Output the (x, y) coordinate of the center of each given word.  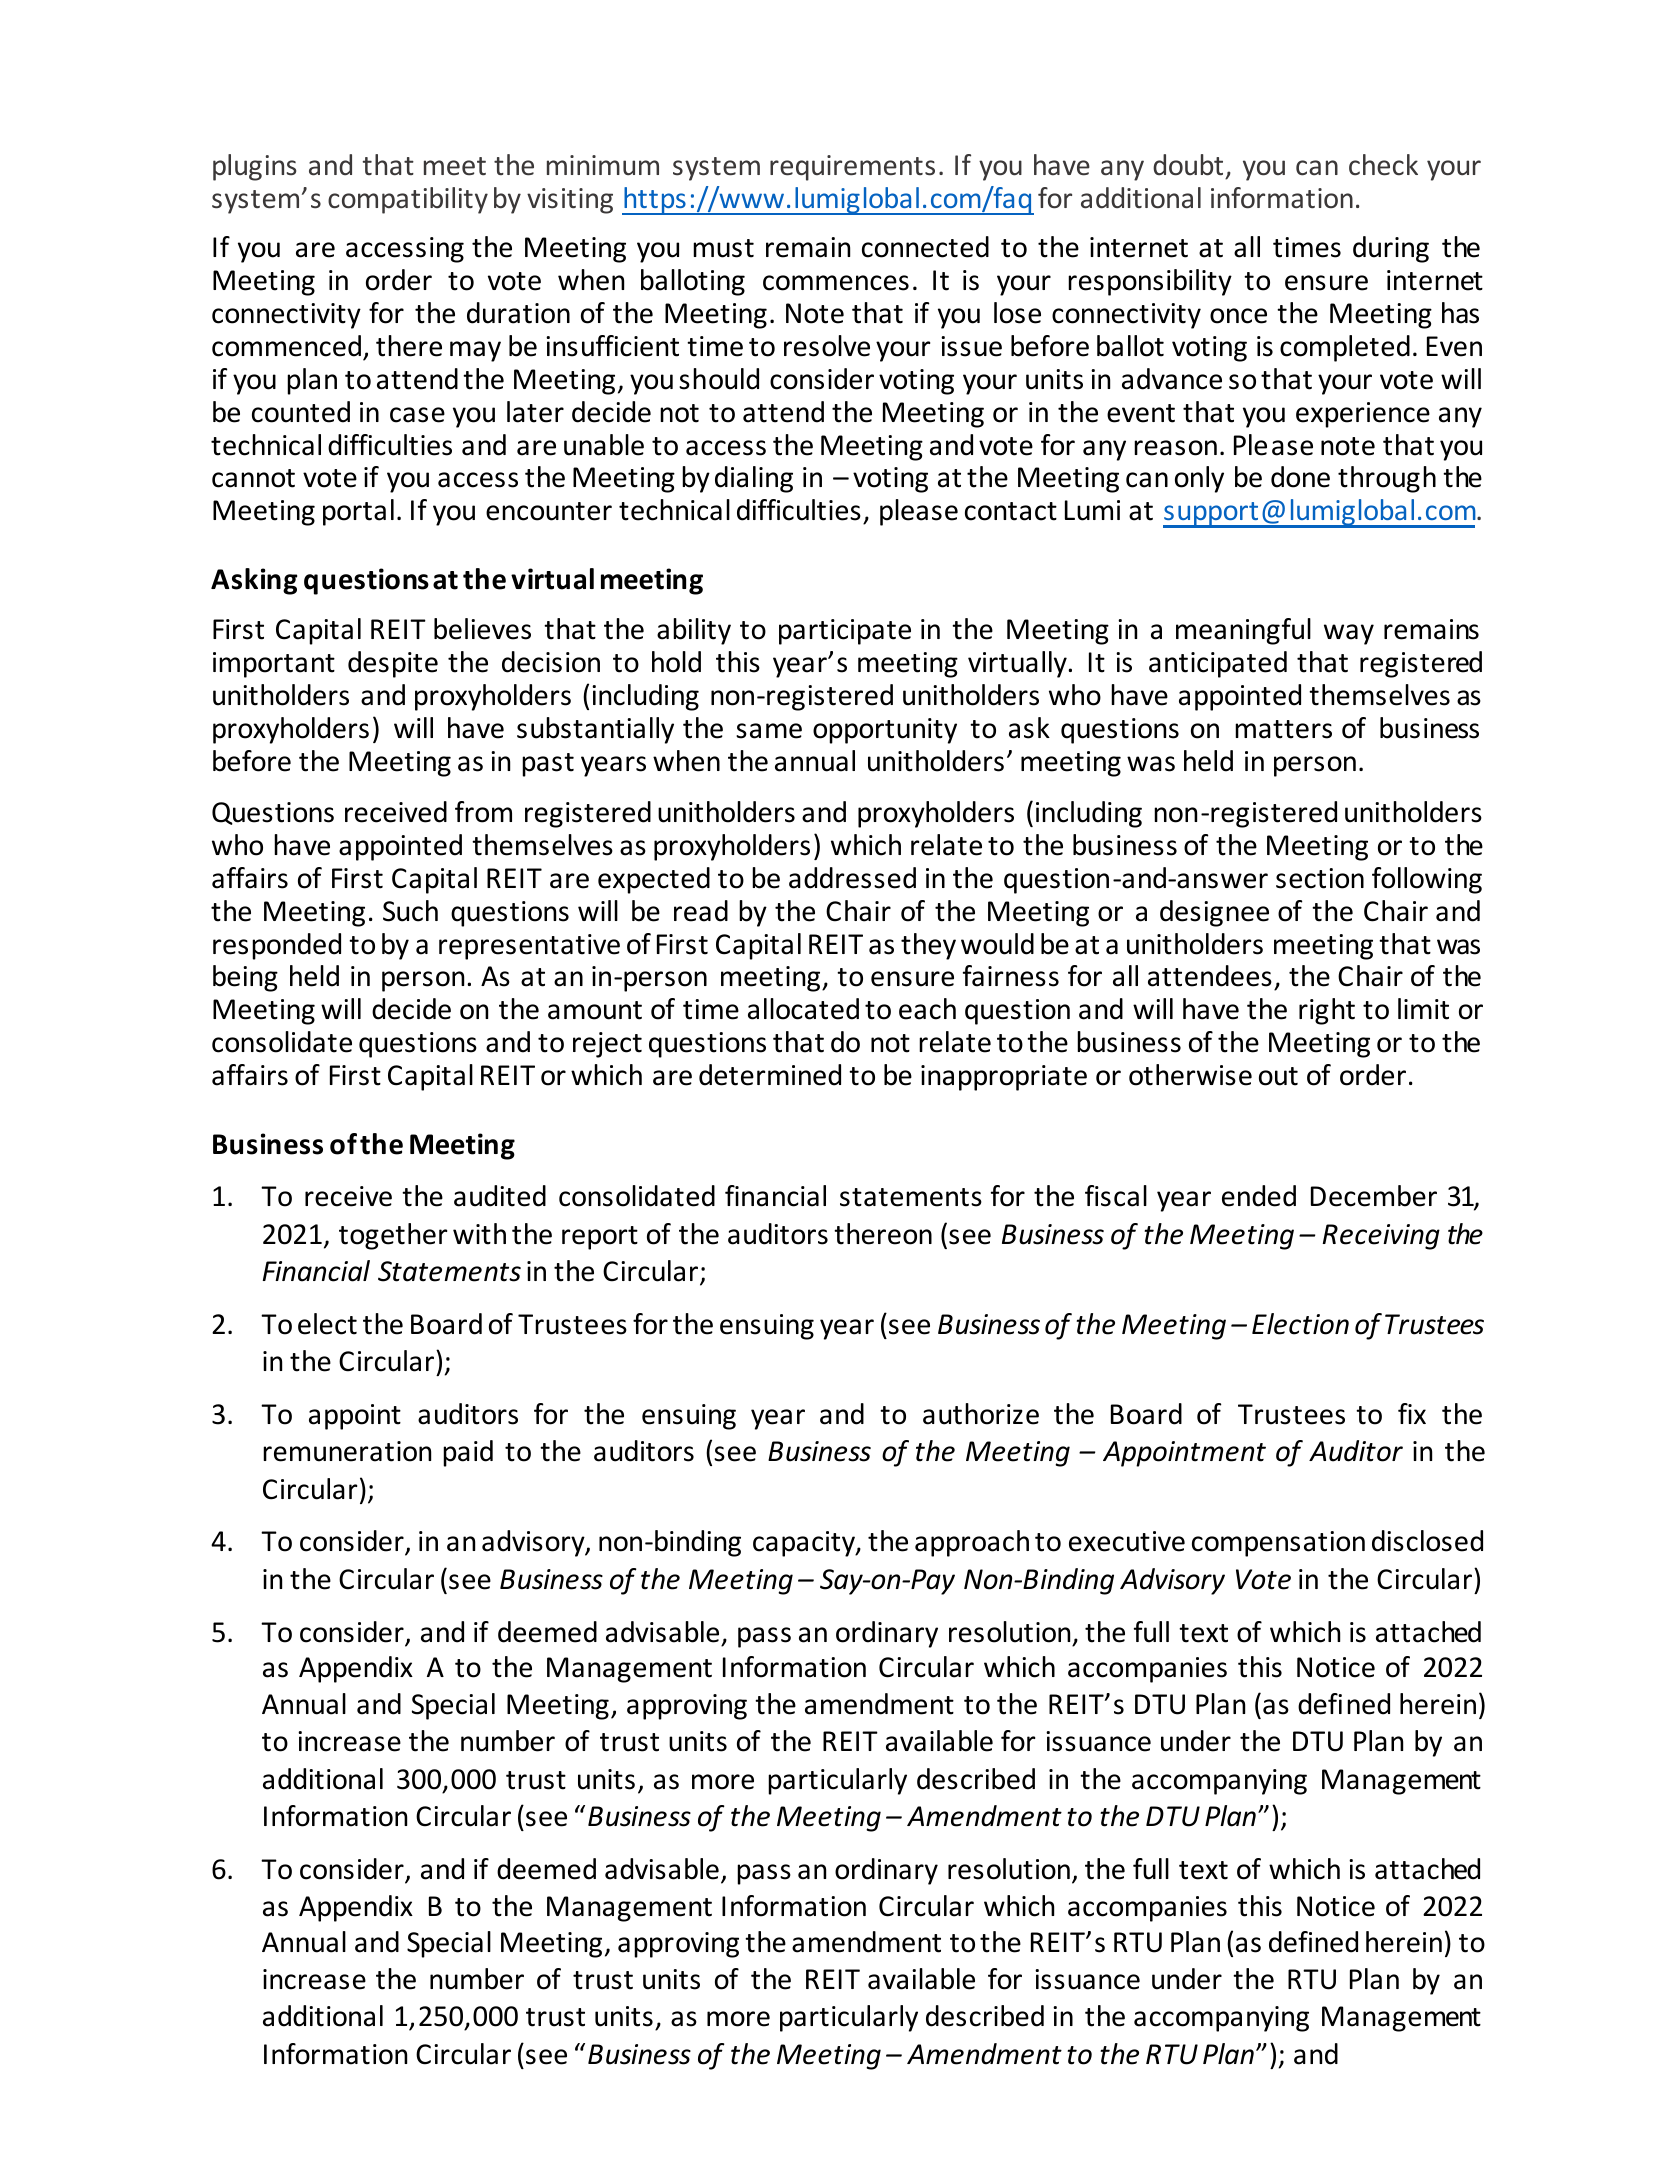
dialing (754, 479)
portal (358, 512)
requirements (852, 168)
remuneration (347, 1451)
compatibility (408, 200)
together (393, 1236)
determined (770, 1075)
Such (410, 911)
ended (1259, 1196)
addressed (852, 878)
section (1320, 878)
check (1383, 165)
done (1300, 477)
